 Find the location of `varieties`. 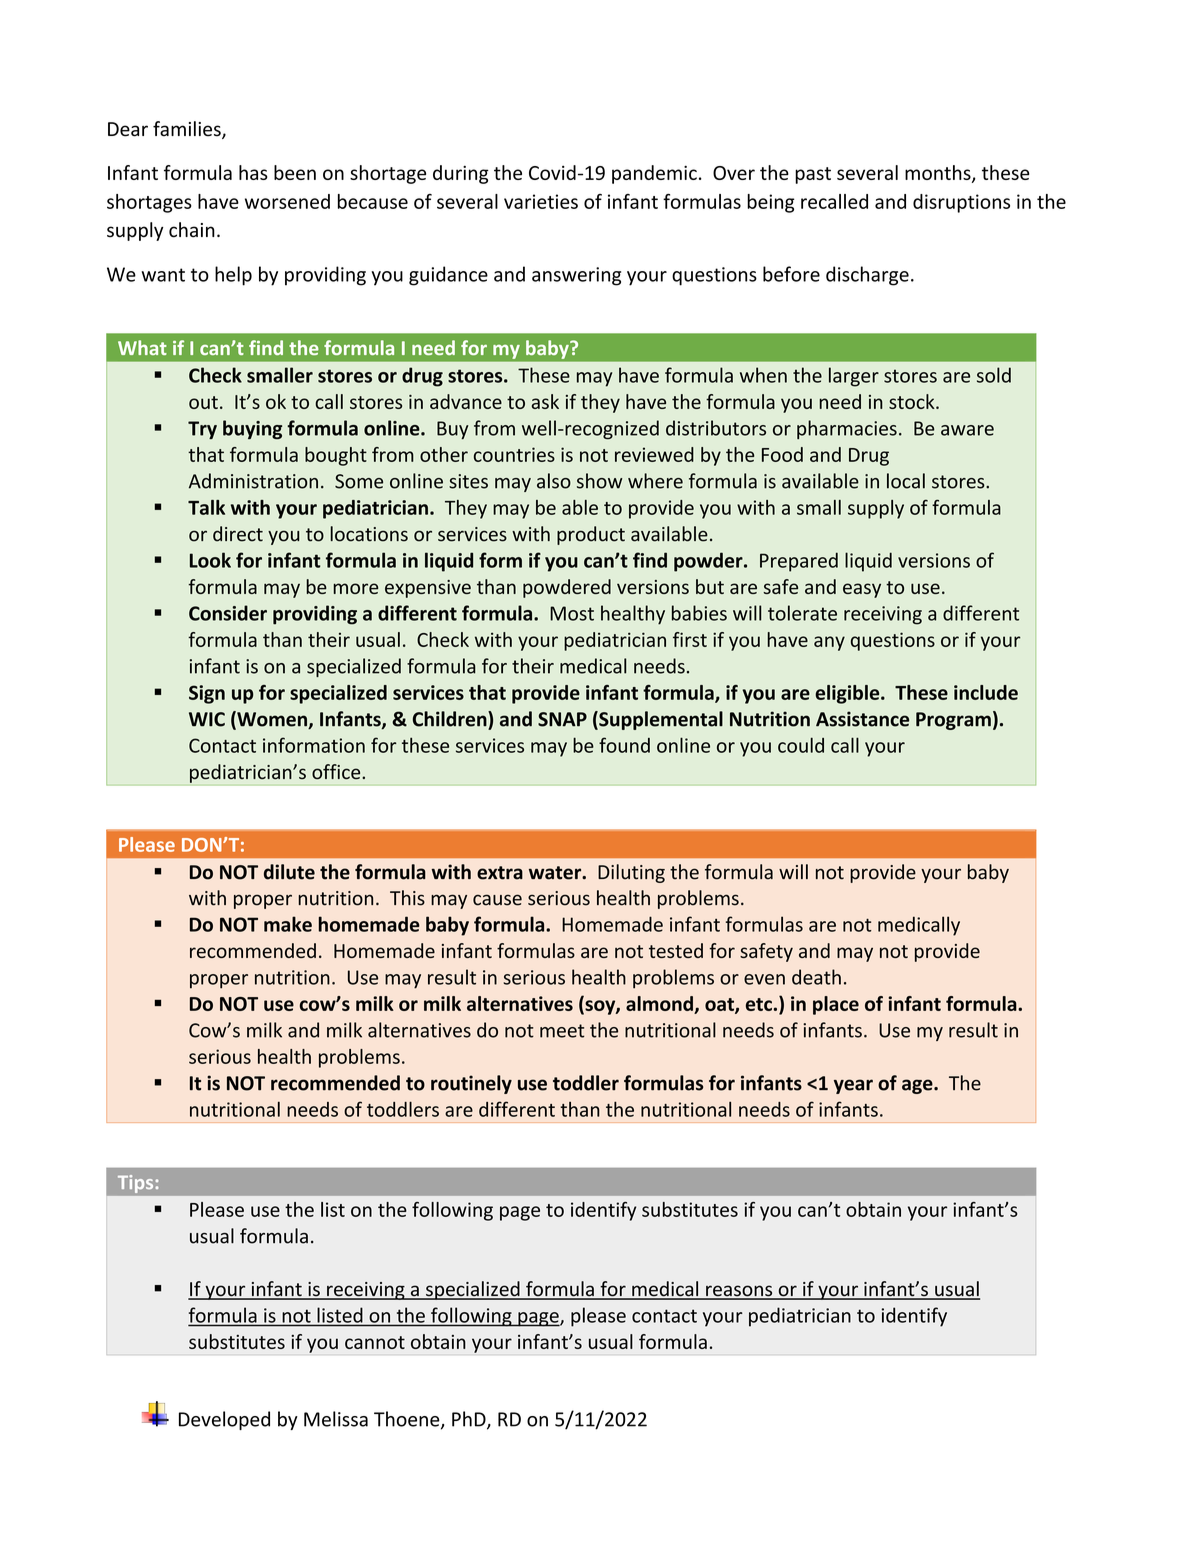

varieties is located at coordinates (541, 201).
